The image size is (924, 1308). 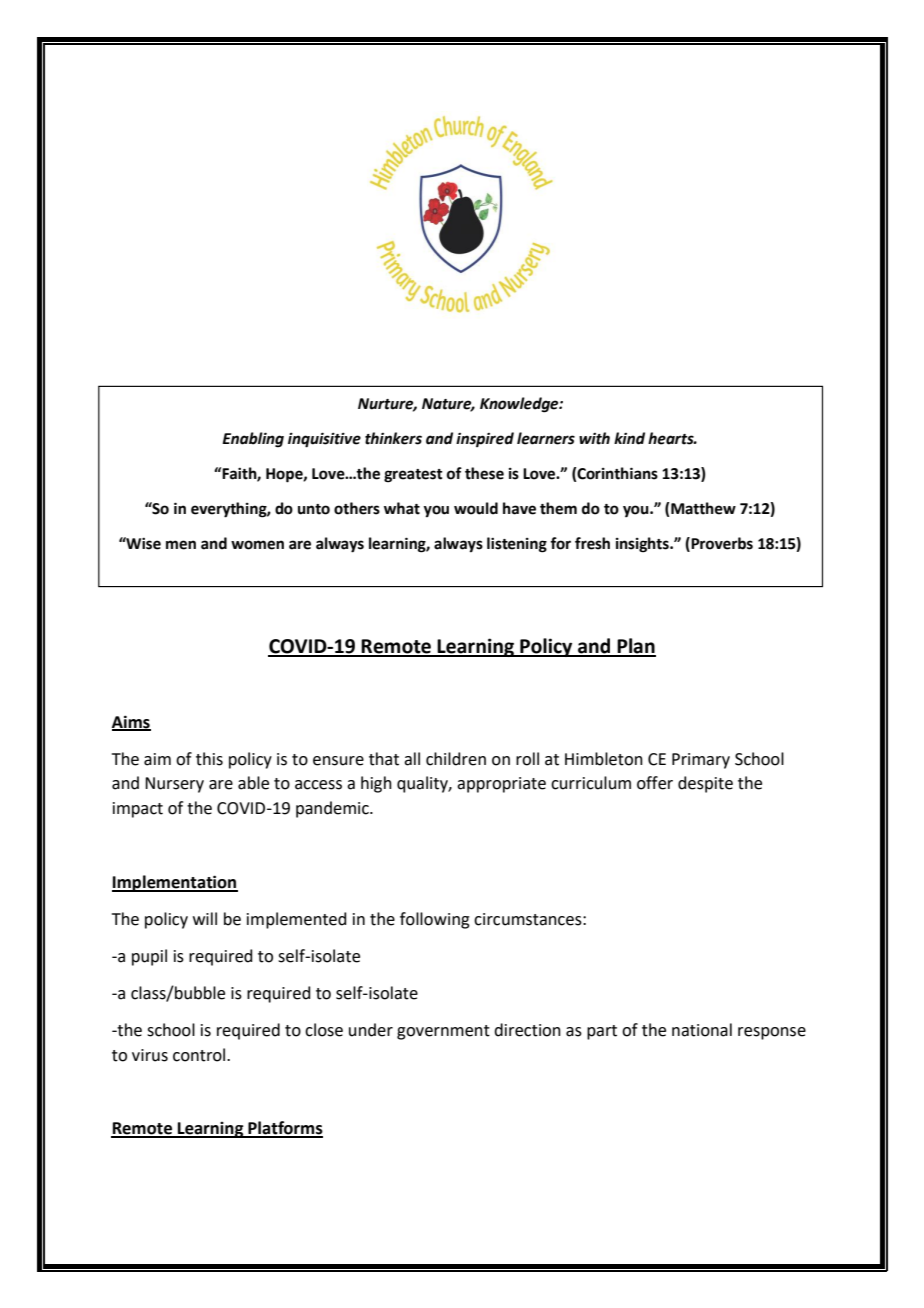 What do you see at coordinates (629, 438) in the screenshot?
I see `kind` at bounding box center [629, 438].
